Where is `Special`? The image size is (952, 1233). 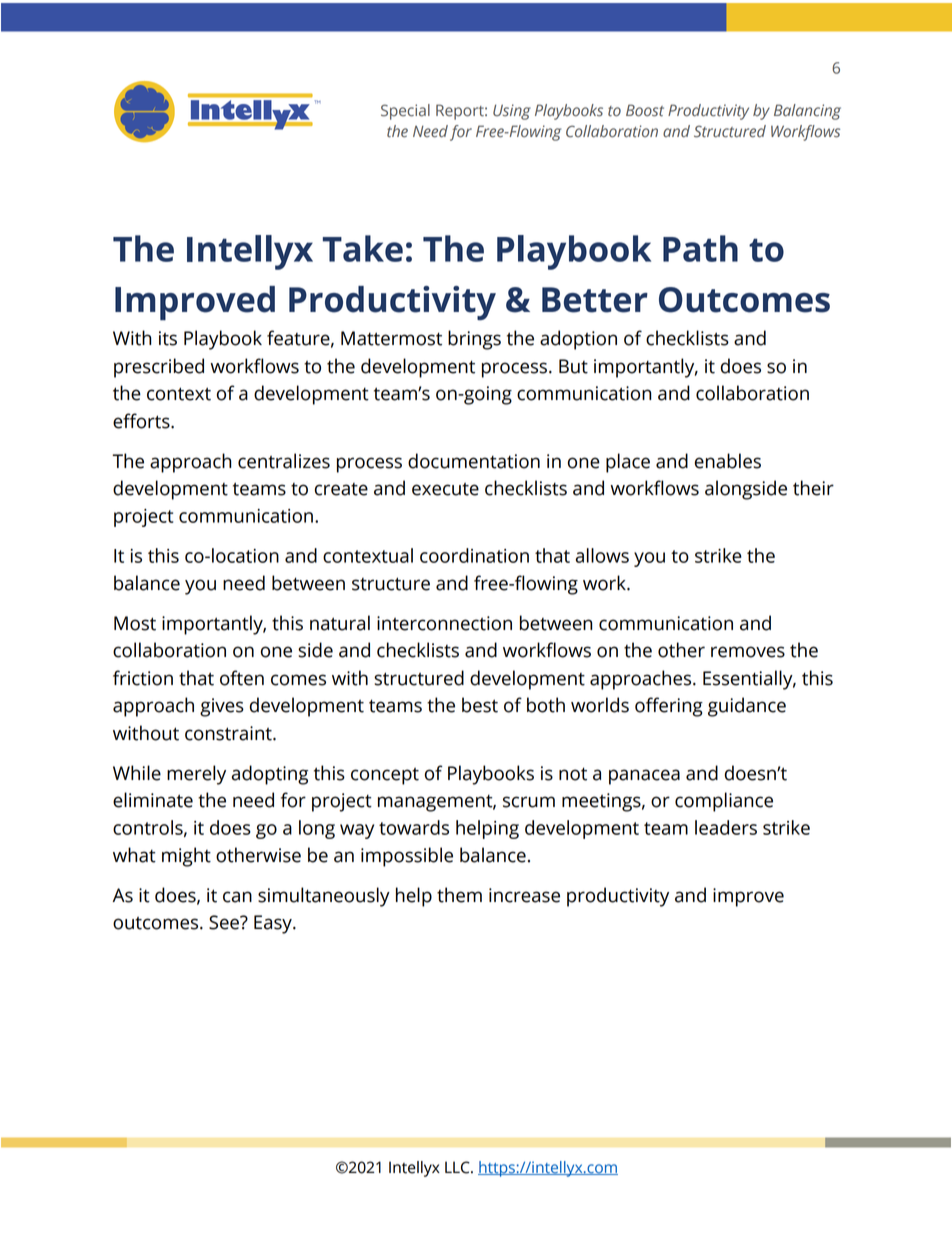 Special is located at coordinates (405, 112).
